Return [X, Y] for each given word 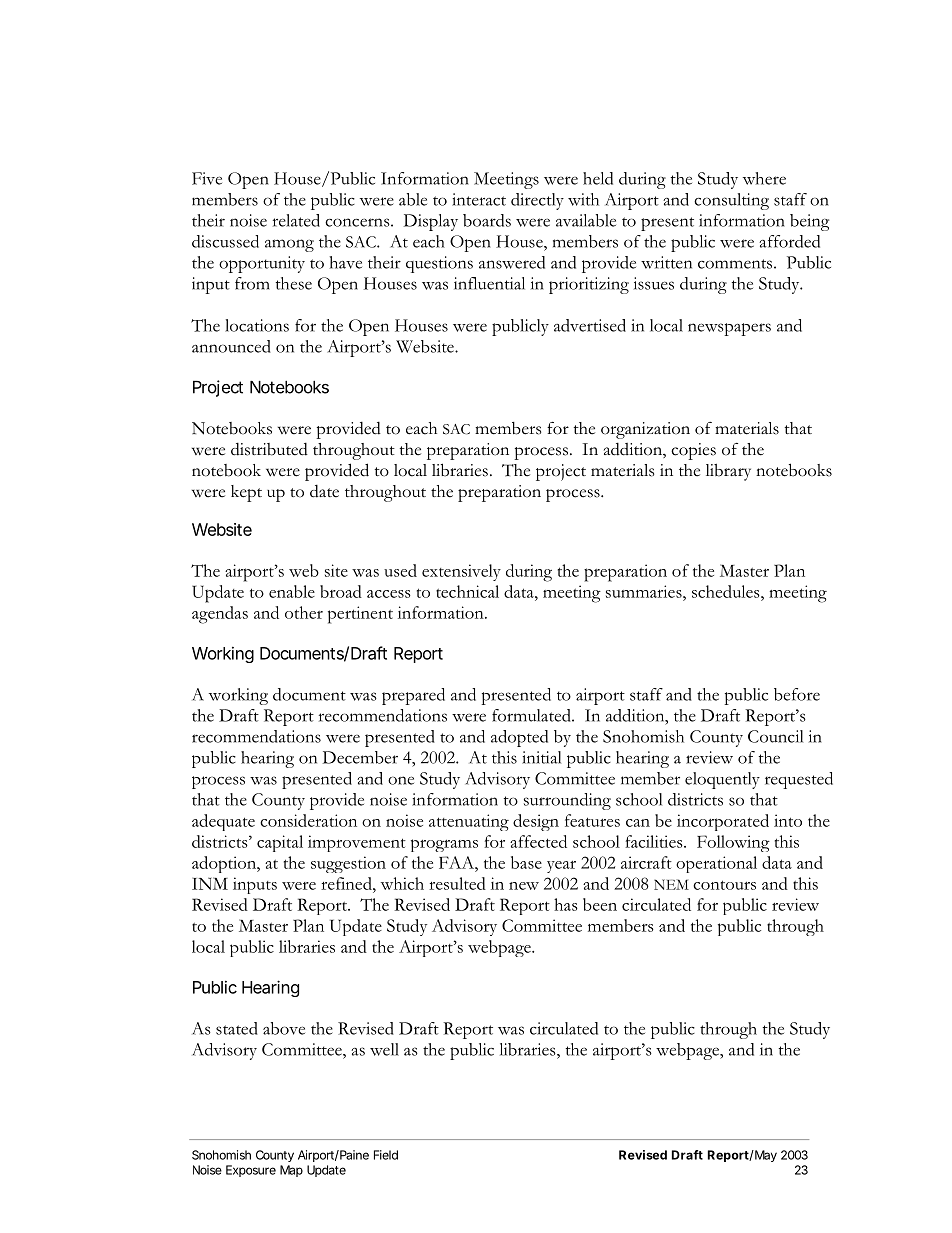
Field [386, 1155]
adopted [519, 738]
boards [487, 220]
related [296, 220]
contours [724, 885]
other [304, 612]
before [797, 694]
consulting [731, 201]
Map [291, 1171]
